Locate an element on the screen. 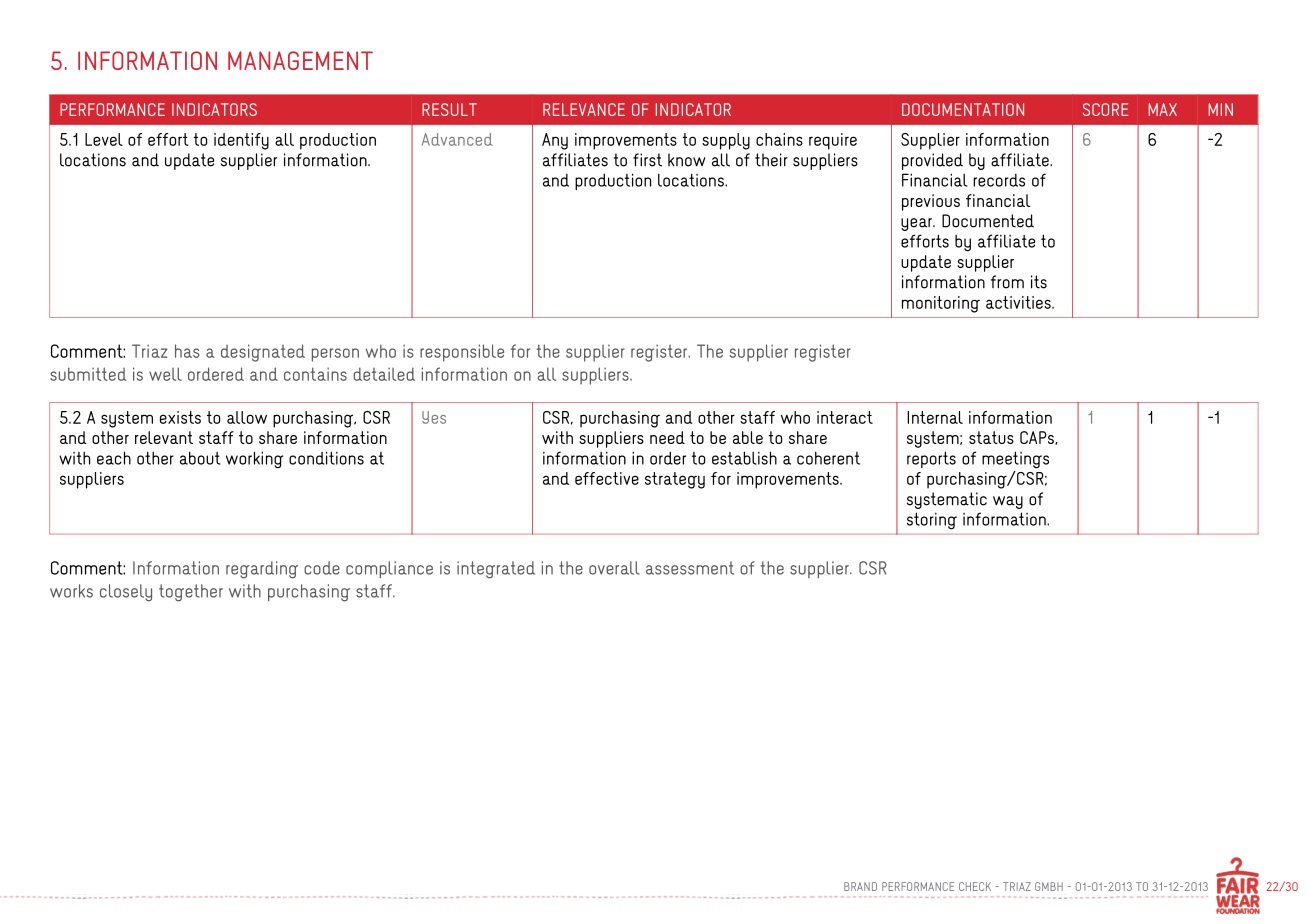 The height and width of the screenshot is (924, 1308). strategy is located at coordinates (675, 480).
